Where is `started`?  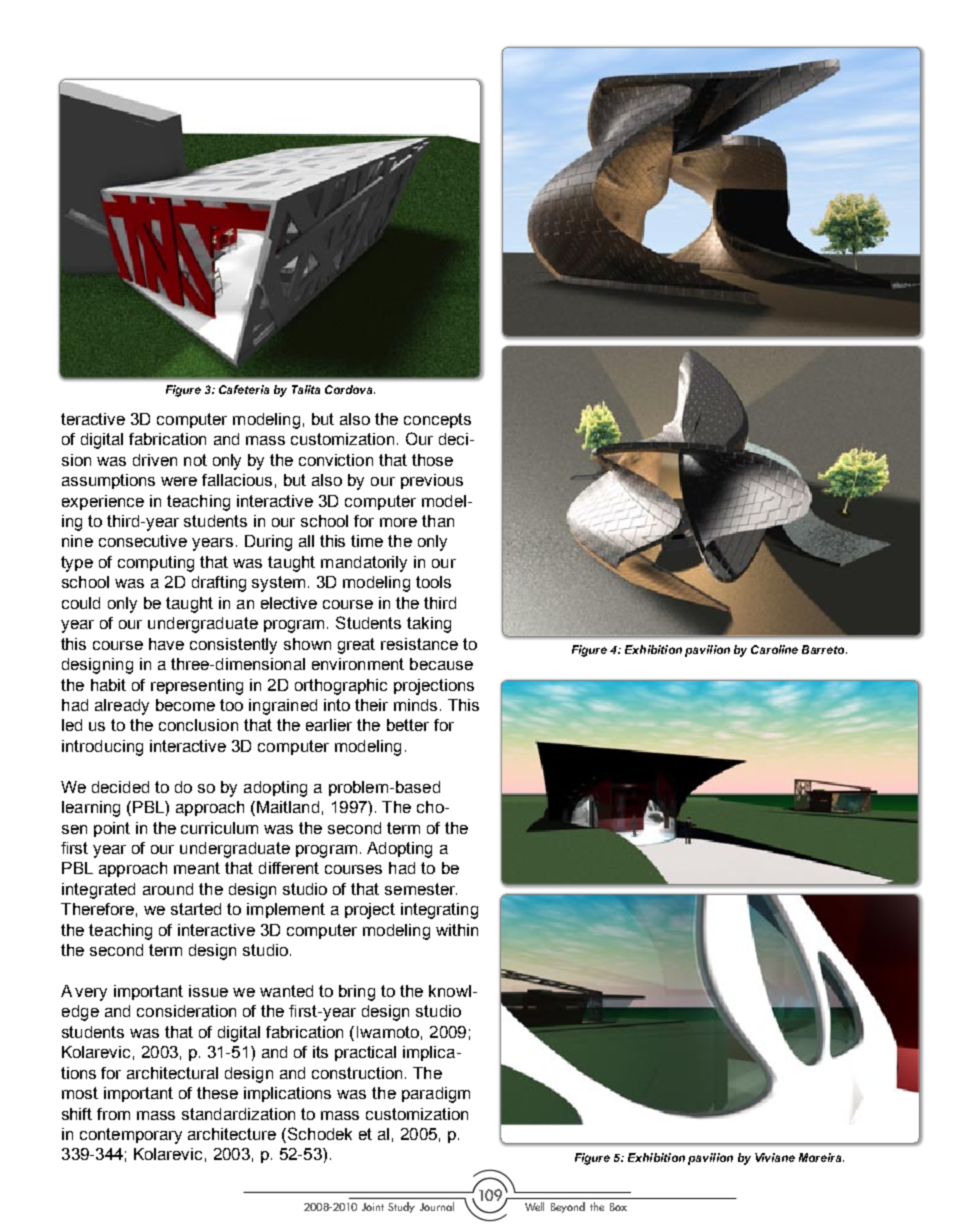
started is located at coordinates (196, 909).
